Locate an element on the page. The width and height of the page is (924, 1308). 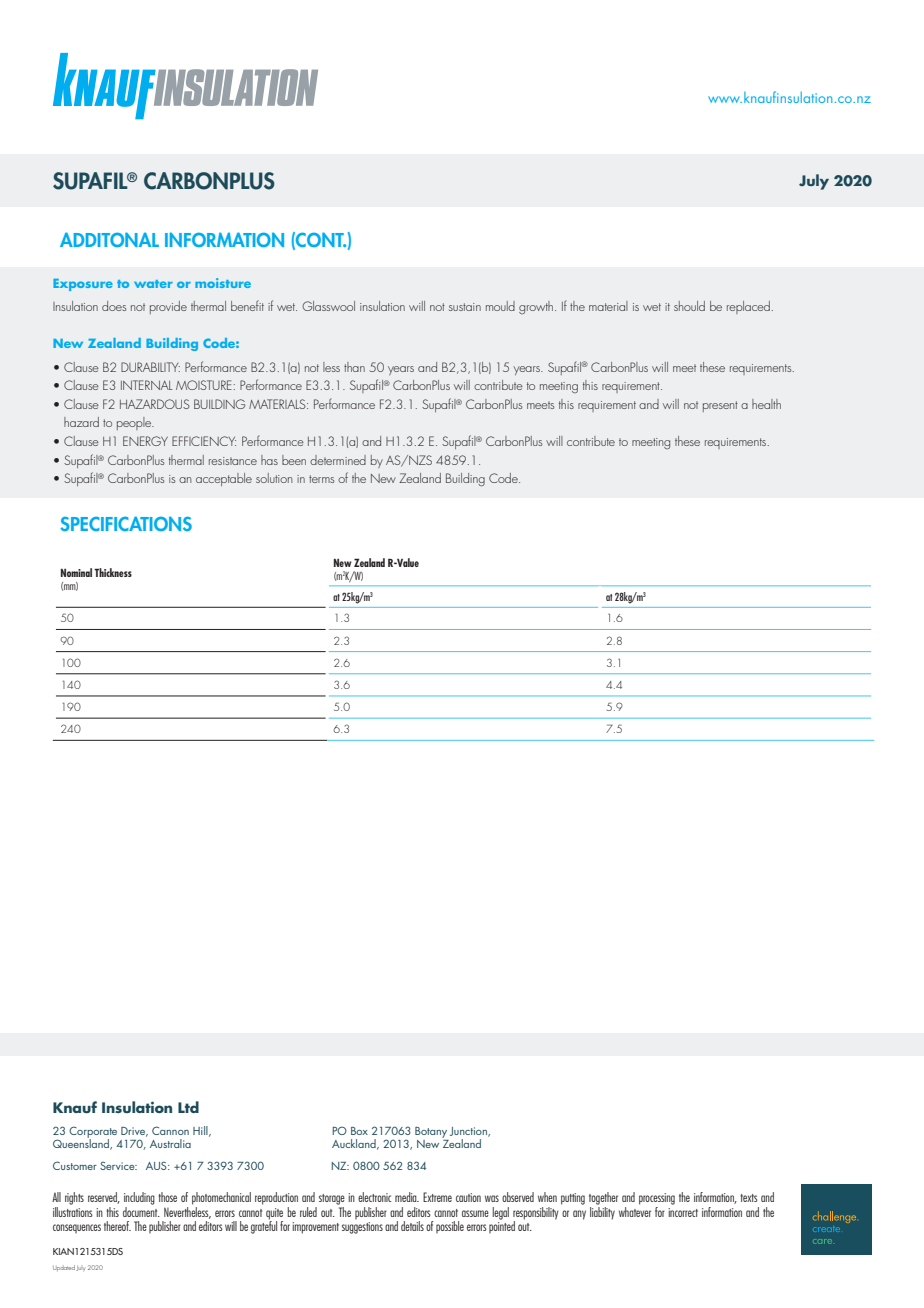
should is located at coordinates (689, 306).
